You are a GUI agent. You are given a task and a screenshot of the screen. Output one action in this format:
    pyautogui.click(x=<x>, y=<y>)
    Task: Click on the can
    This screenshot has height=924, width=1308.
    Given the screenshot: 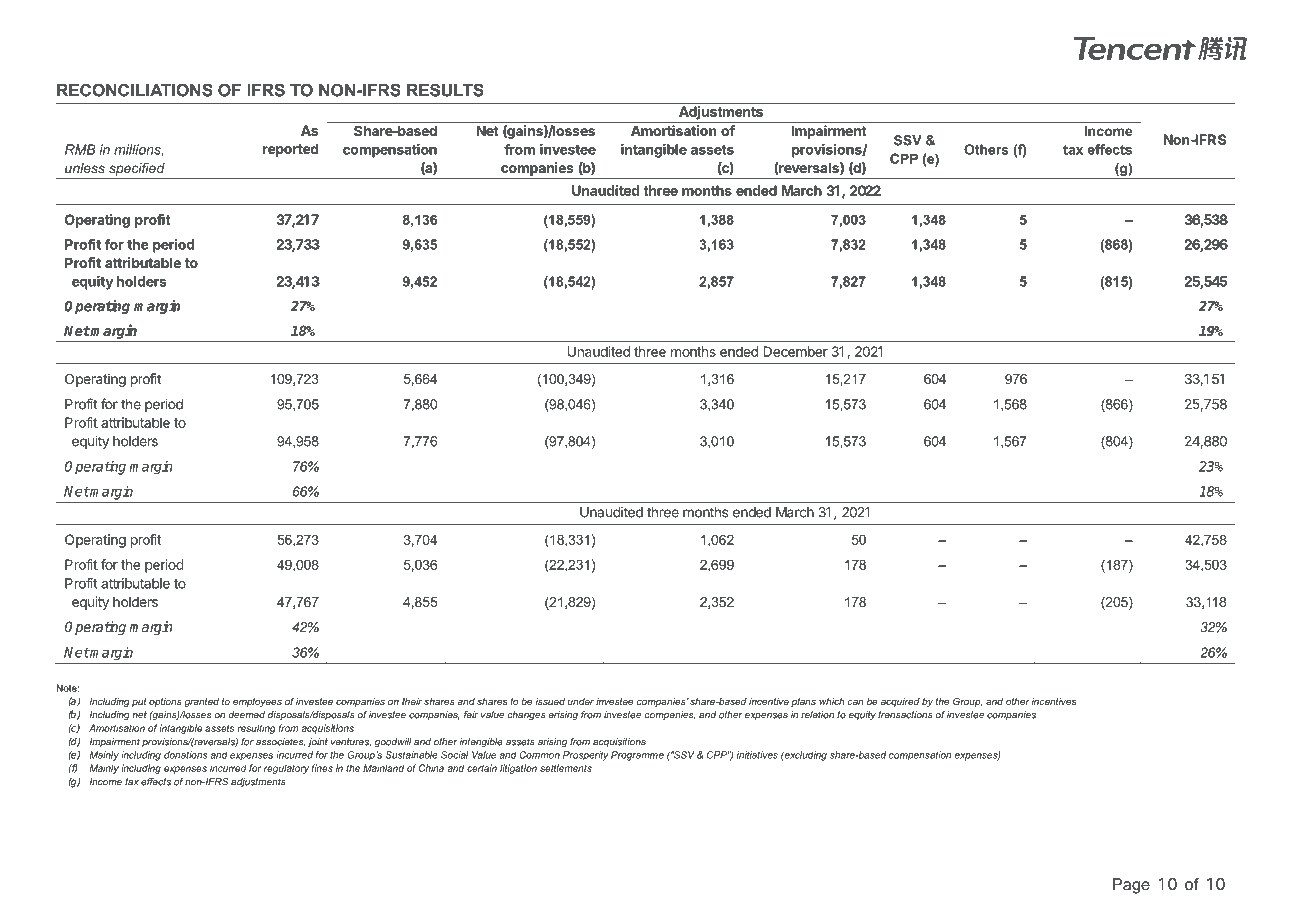 What is the action you would take?
    pyautogui.click(x=856, y=702)
